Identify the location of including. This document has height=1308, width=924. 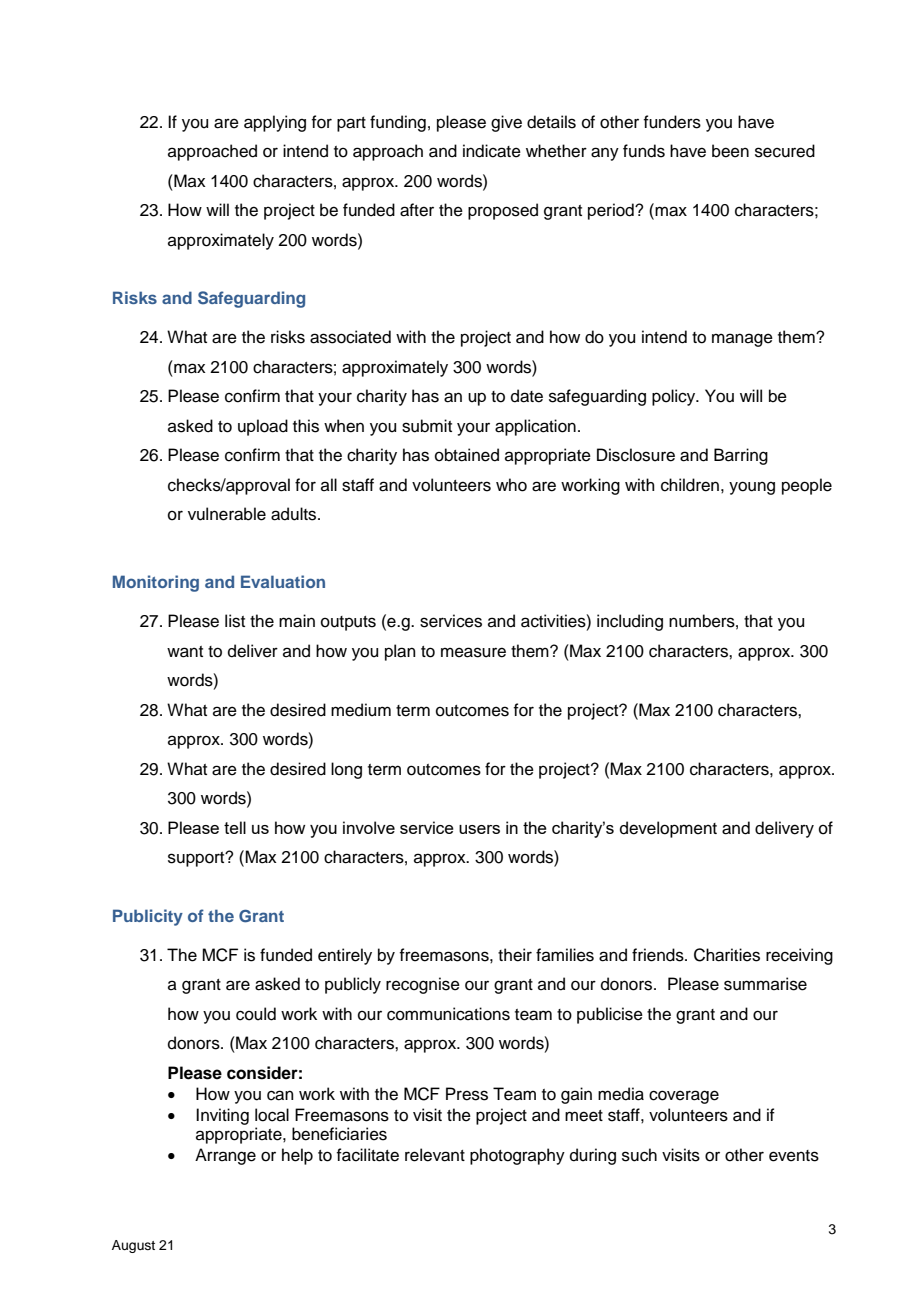
(630, 622).
